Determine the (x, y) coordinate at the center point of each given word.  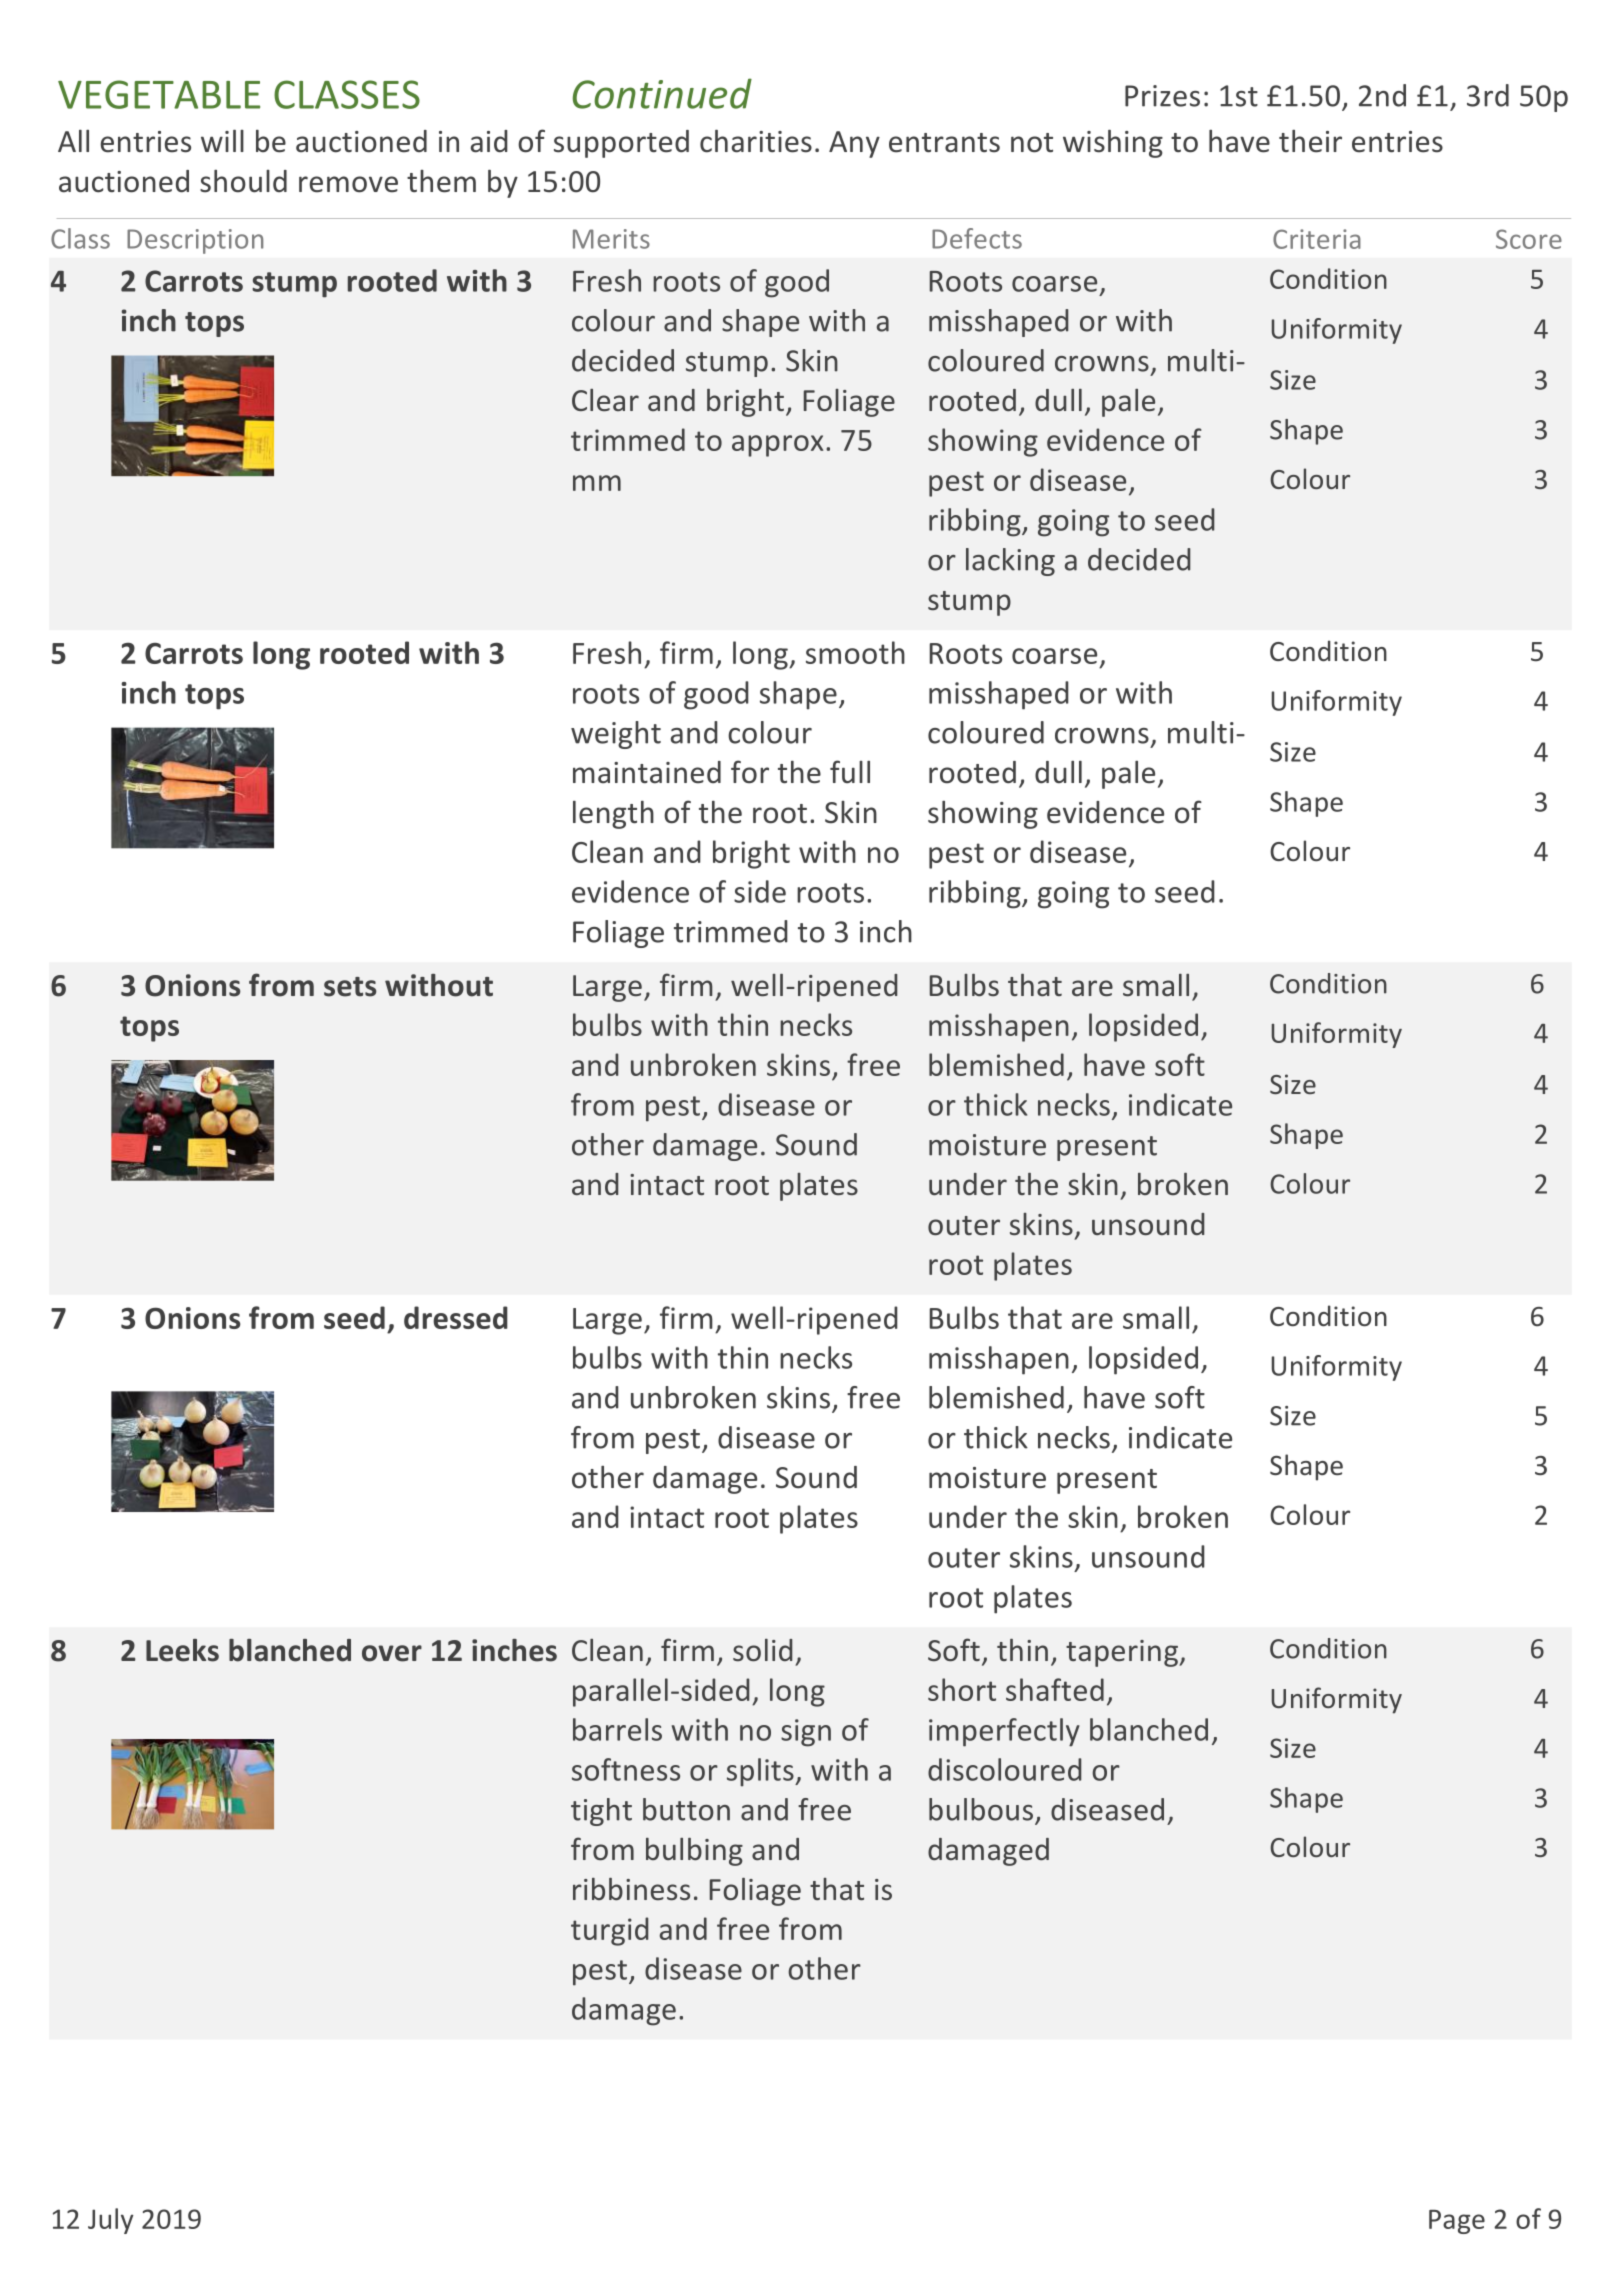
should (243, 181)
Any (854, 144)
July (111, 2221)
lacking (1010, 562)
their (1310, 141)
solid (762, 1650)
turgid (609, 1931)
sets (350, 987)
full (850, 772)
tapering (1123, 1653)
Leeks (182, 1650)
